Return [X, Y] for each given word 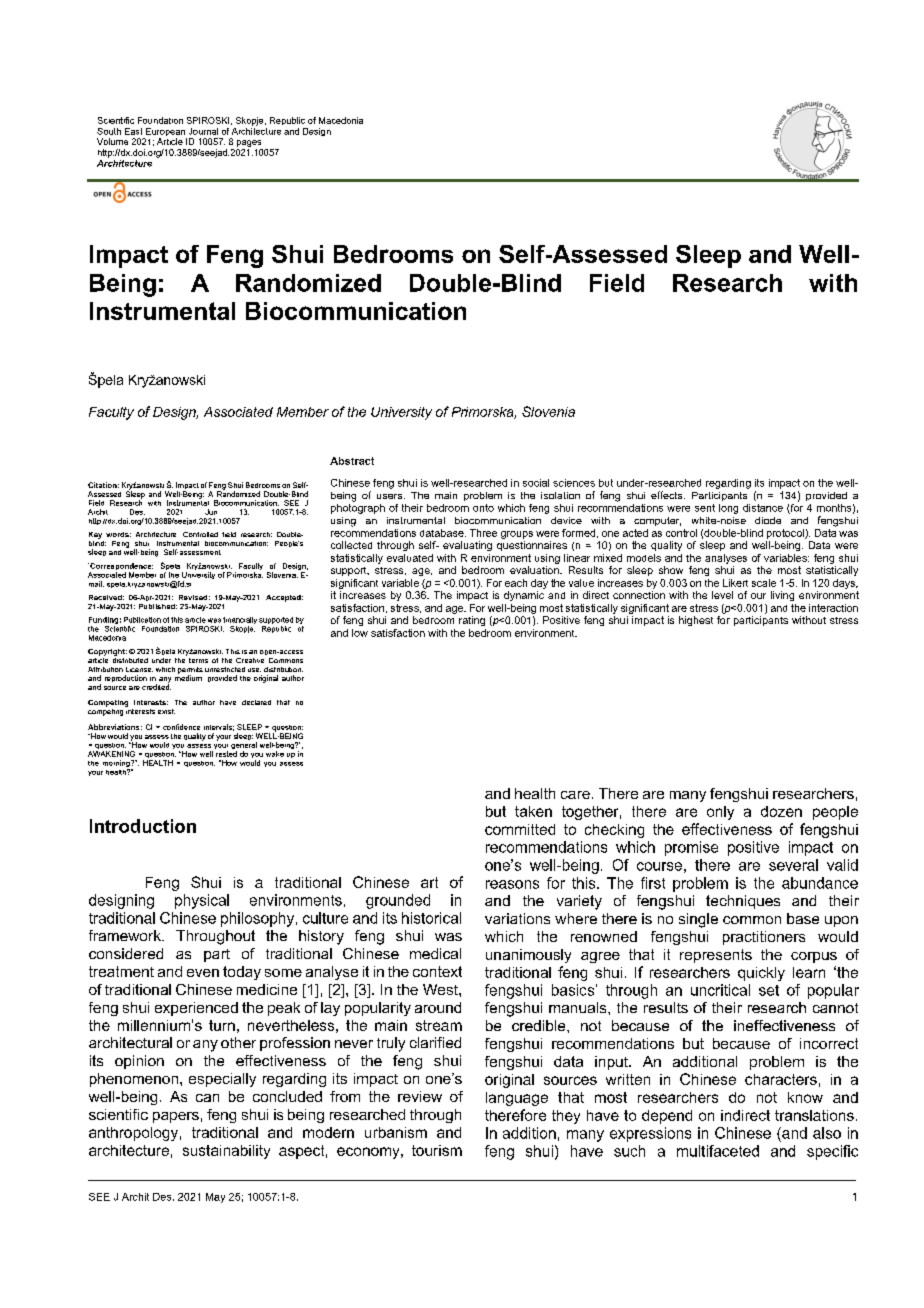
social [536, 483]
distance [763, 508]
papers [176, 1117]
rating [472, 621]
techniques [743, 902]
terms [198, 660]
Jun [211, 512]
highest [696, 621]
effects [668, 495]
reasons [512, 884]
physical [202, 901]
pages [249, 143]
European [165, 133]
